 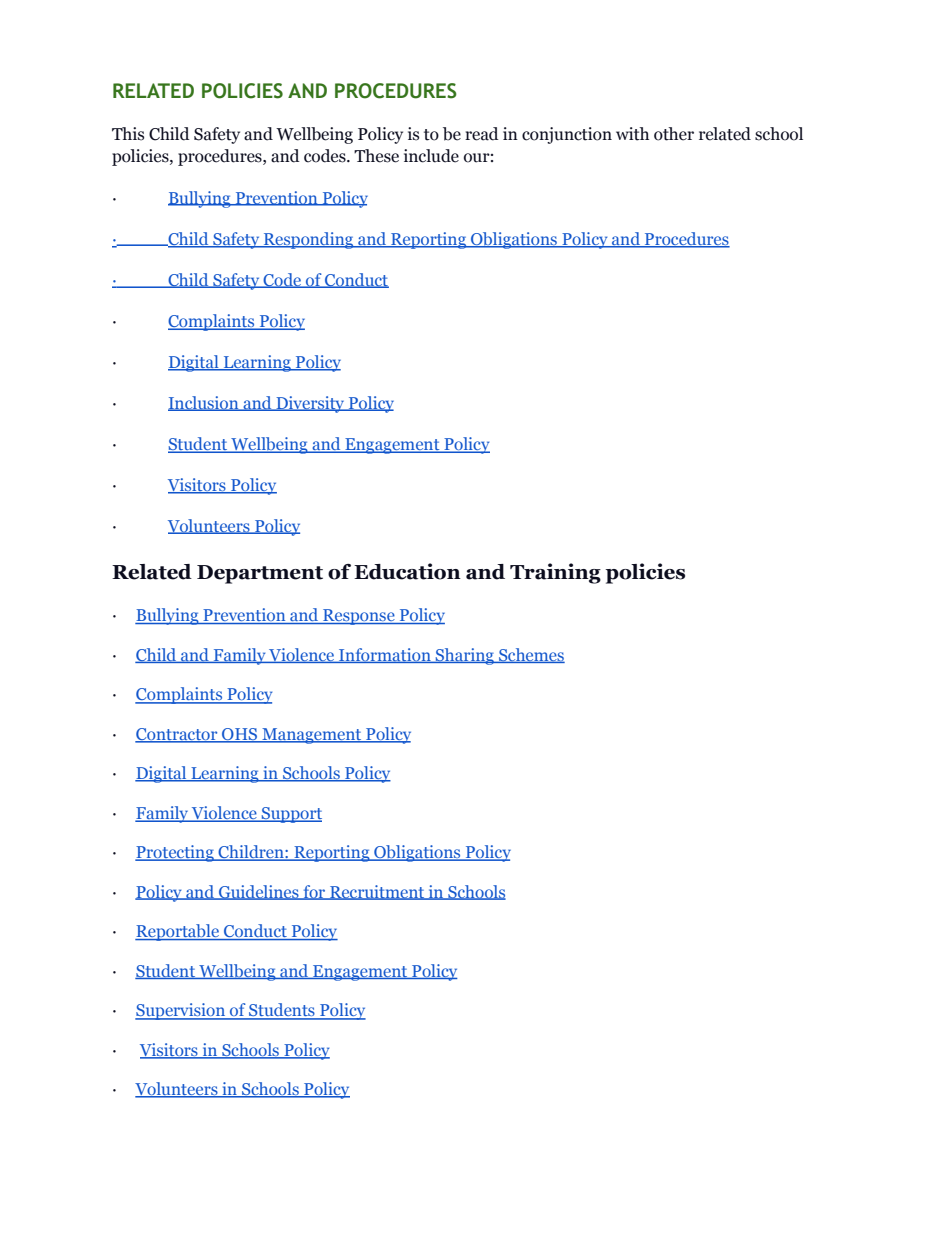 What do you see at coordinates (376, 156) in the document?
I see `These` at bounding box center [376, 156].
